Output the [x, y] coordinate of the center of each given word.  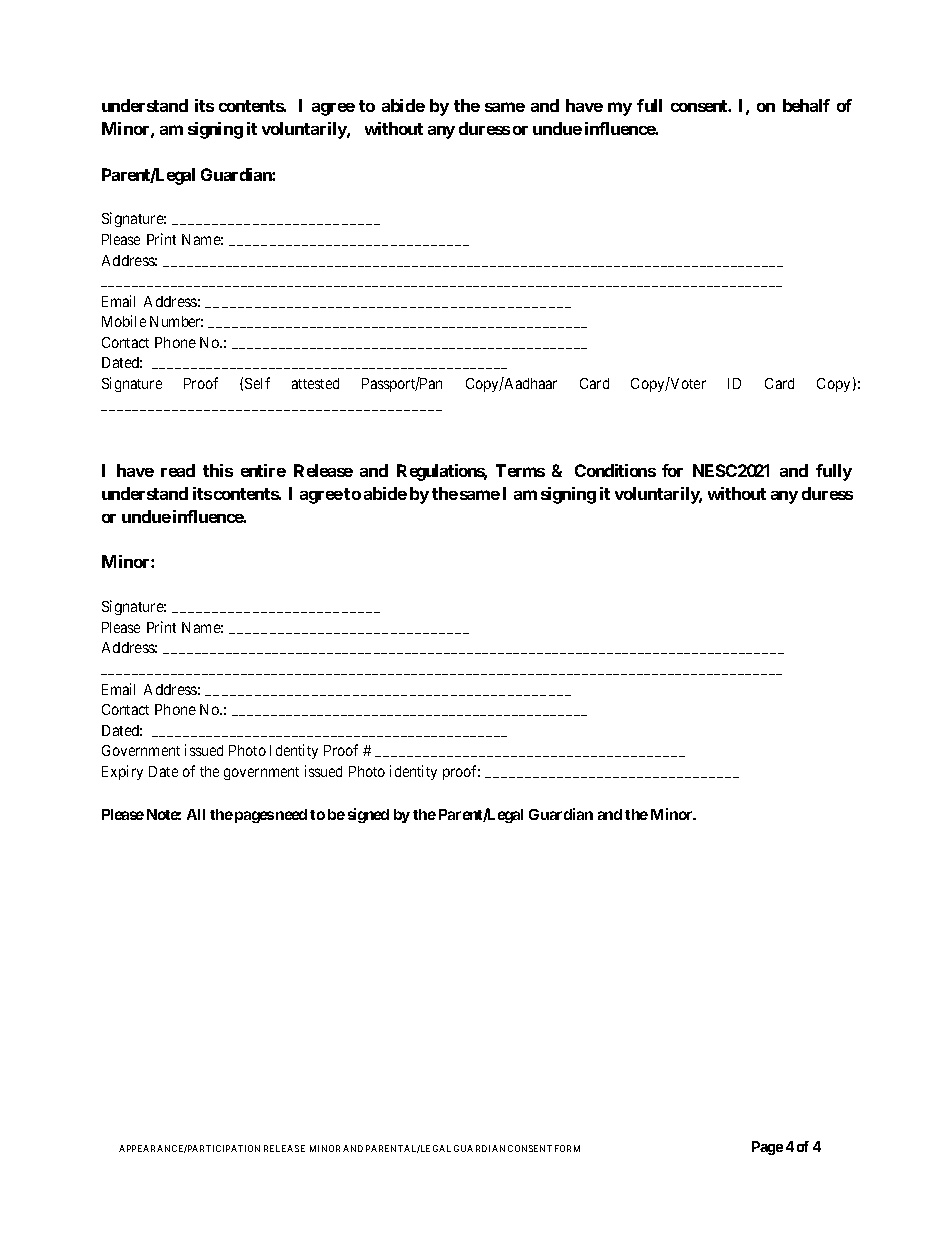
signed [368, 815]
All [196, 814]
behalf [806, 105]
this [218, 470]
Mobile [124, 321]
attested [315, 383]
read [178, 470]
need [291, 814]
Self [257, 383]
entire [263, 470]
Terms [520, 470]
